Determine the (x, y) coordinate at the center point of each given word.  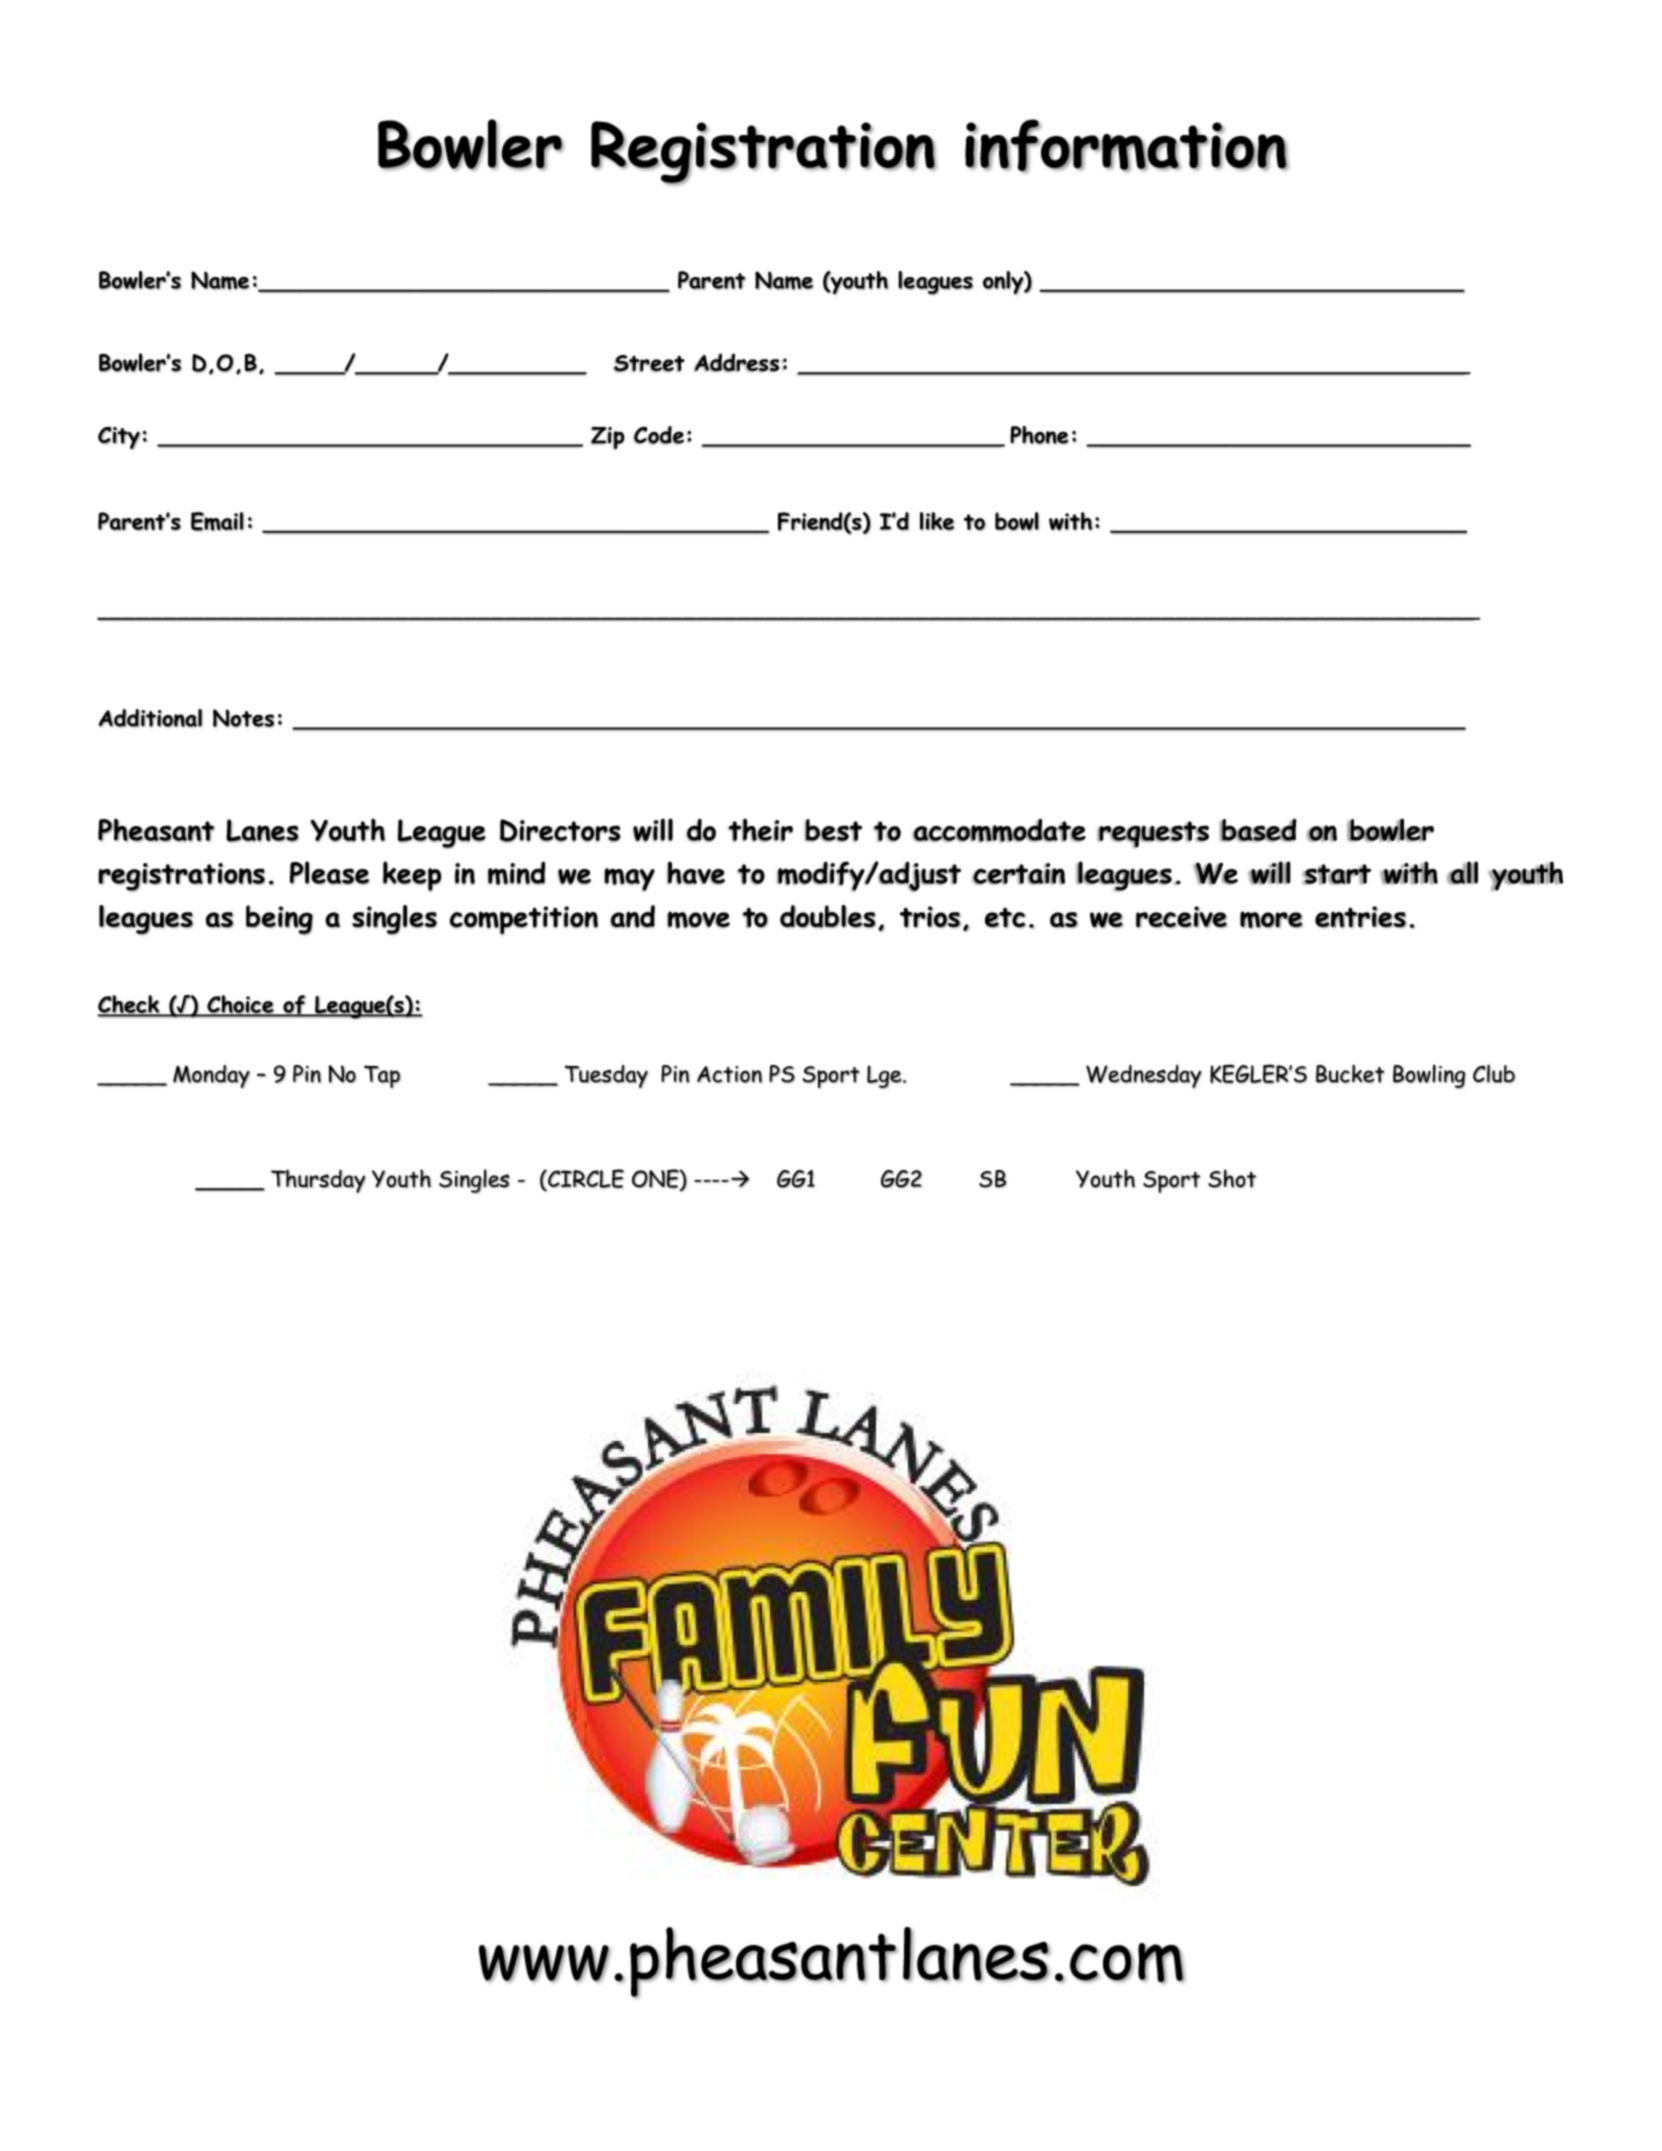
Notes (243, 718)
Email (217, 521)
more (1271, 920)
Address (737, 362)
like (937, 521)
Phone (1039, 435)
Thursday (318, 1181)
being (279, 920)
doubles (828, 916)
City (119, 437)
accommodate (999, 830)
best (833, 830)
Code (659, 435)
